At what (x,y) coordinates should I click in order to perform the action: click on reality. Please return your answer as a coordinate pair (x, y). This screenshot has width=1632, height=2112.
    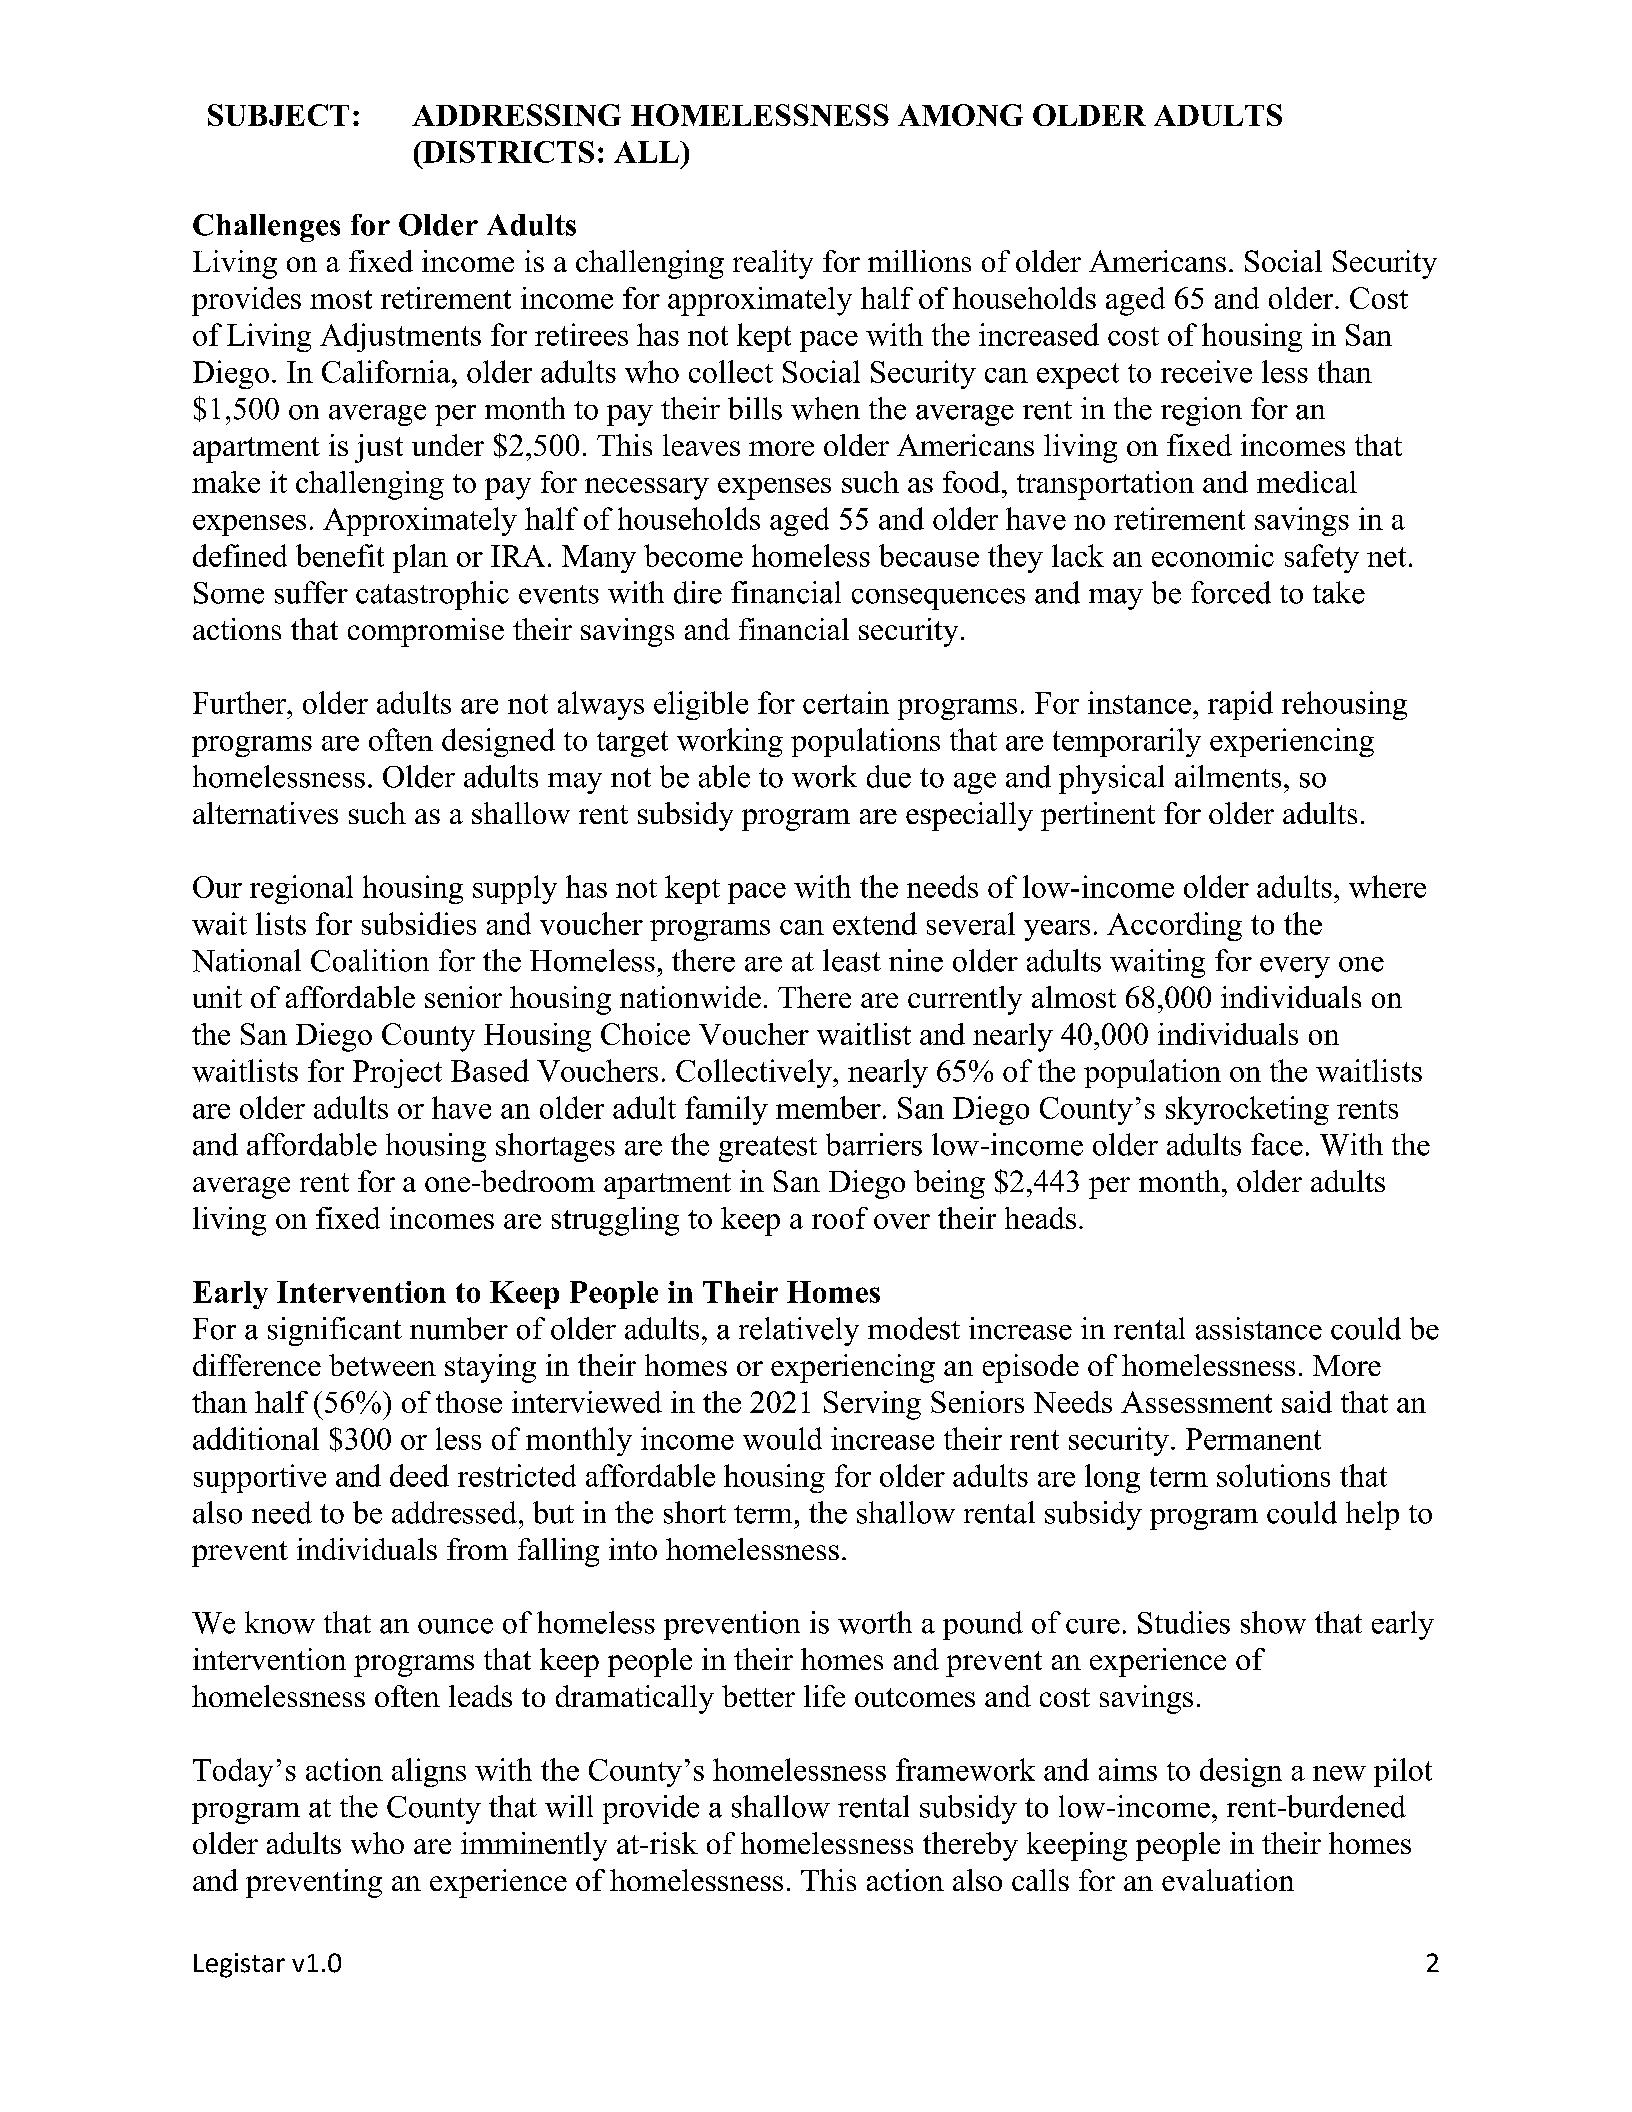
    Looking at the image, I should click on (773, 264).
